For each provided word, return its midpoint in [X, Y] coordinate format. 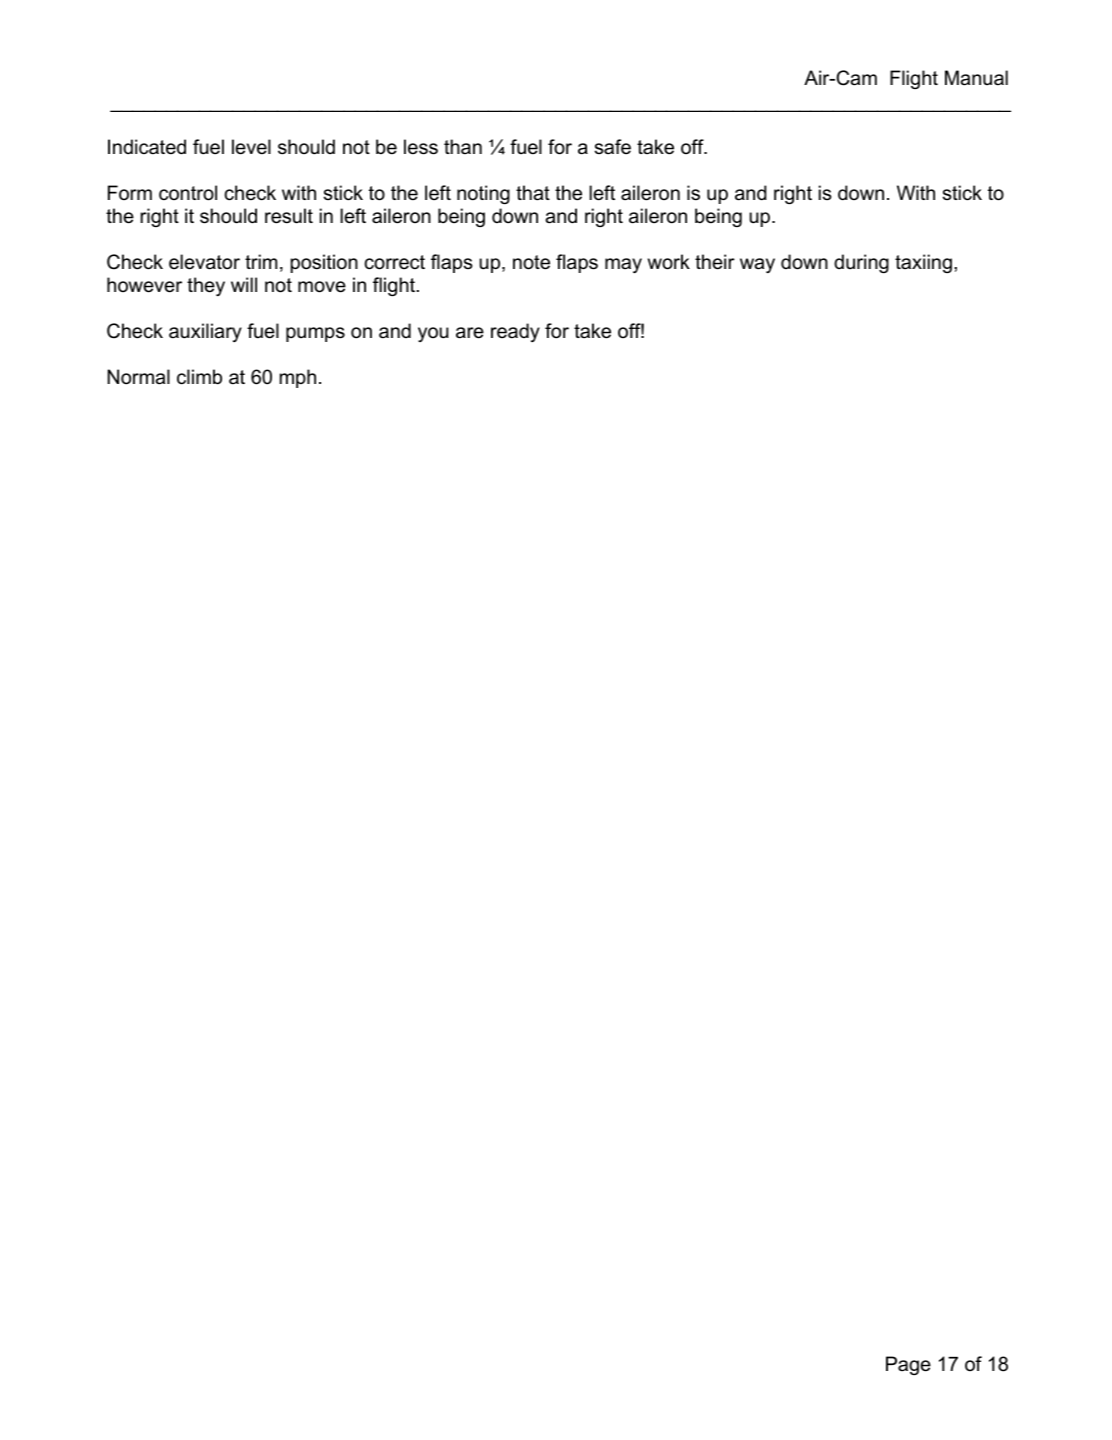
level [251, 147]
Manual [976, 78]
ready [515, 332]
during [861, 263]
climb [199, 377]
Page [908, 1365]
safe [613, 147]
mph [298, 378]
